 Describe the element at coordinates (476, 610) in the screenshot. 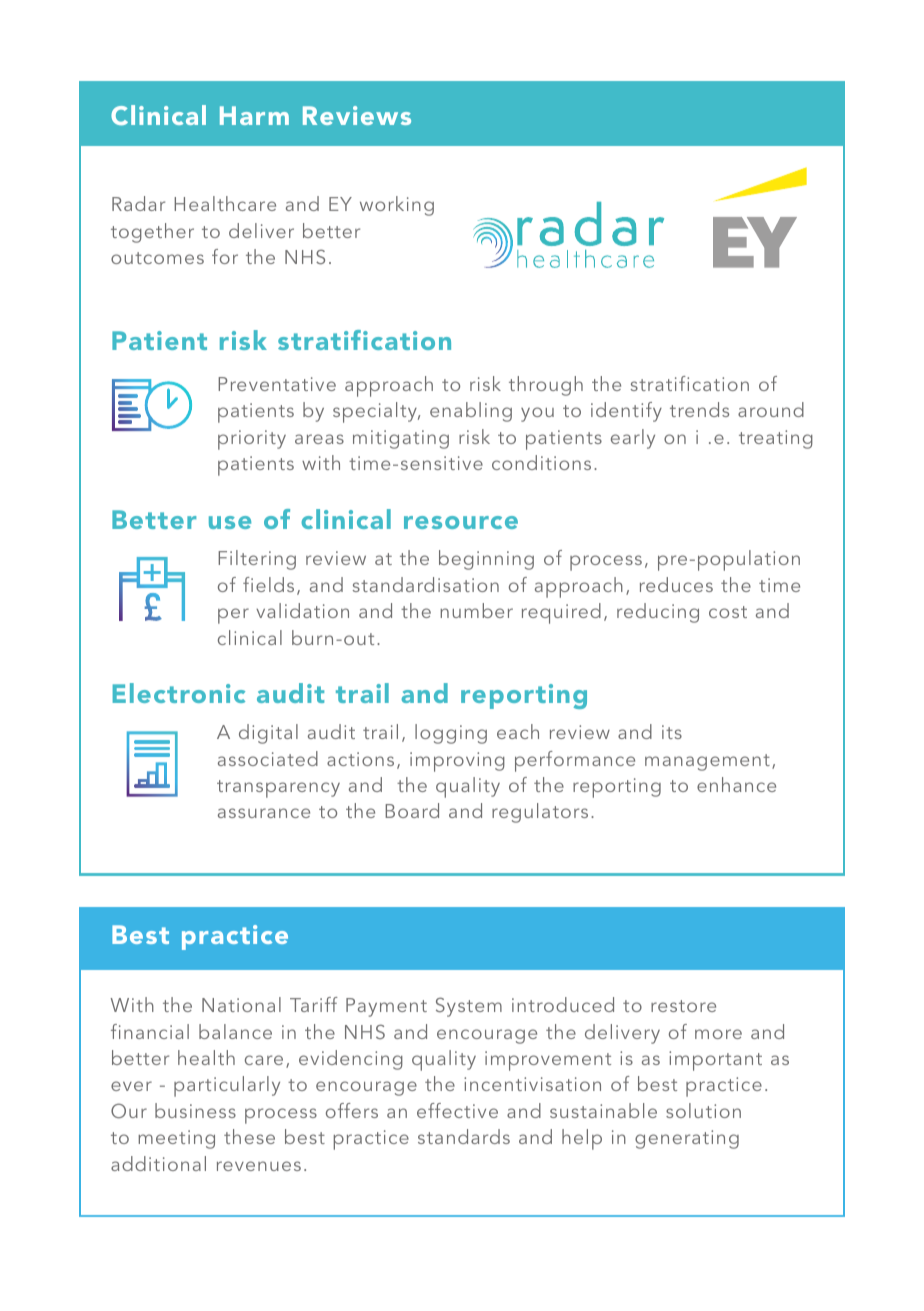

I see `number` at that location.
